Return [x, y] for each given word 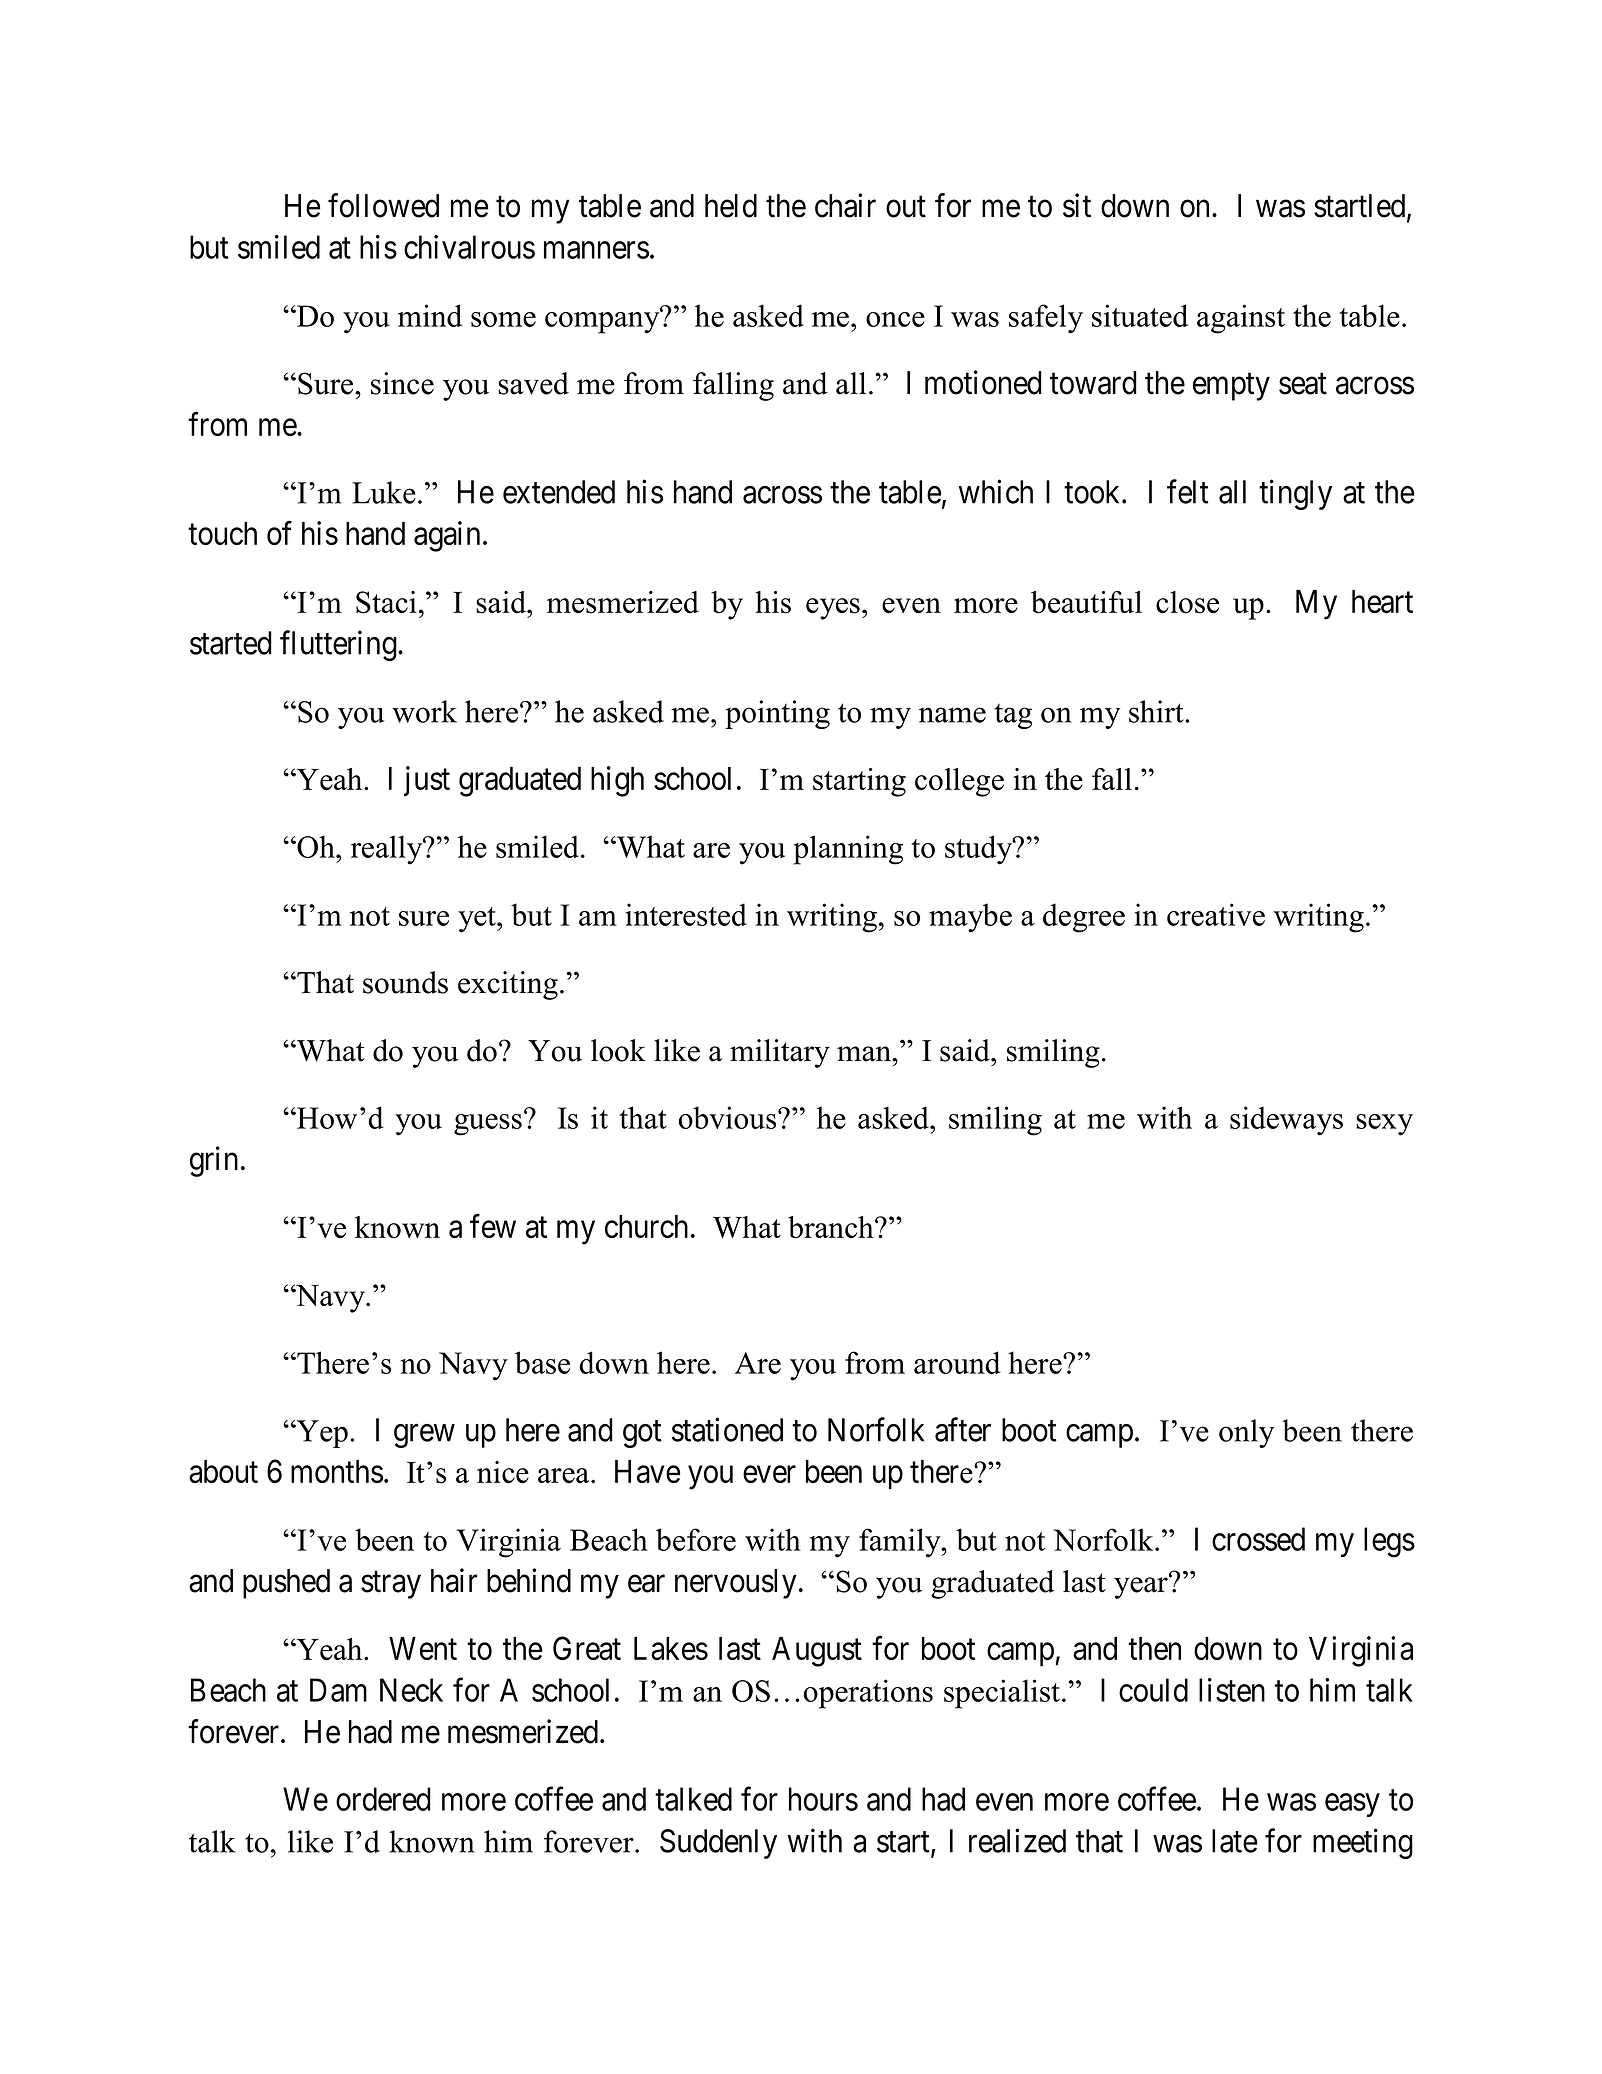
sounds [405, 982]
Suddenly [718, 1844]
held [731, 206]
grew [424, 1436]
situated [1140, 315]
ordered [383, 1799]
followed [383, 205]
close [1187, 602]
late [1235, 1841]
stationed [727, 1429]
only [1246, 1433]
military [780, 1053]
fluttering [339, 645]
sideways [1286, 1121]
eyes [833, 609]
